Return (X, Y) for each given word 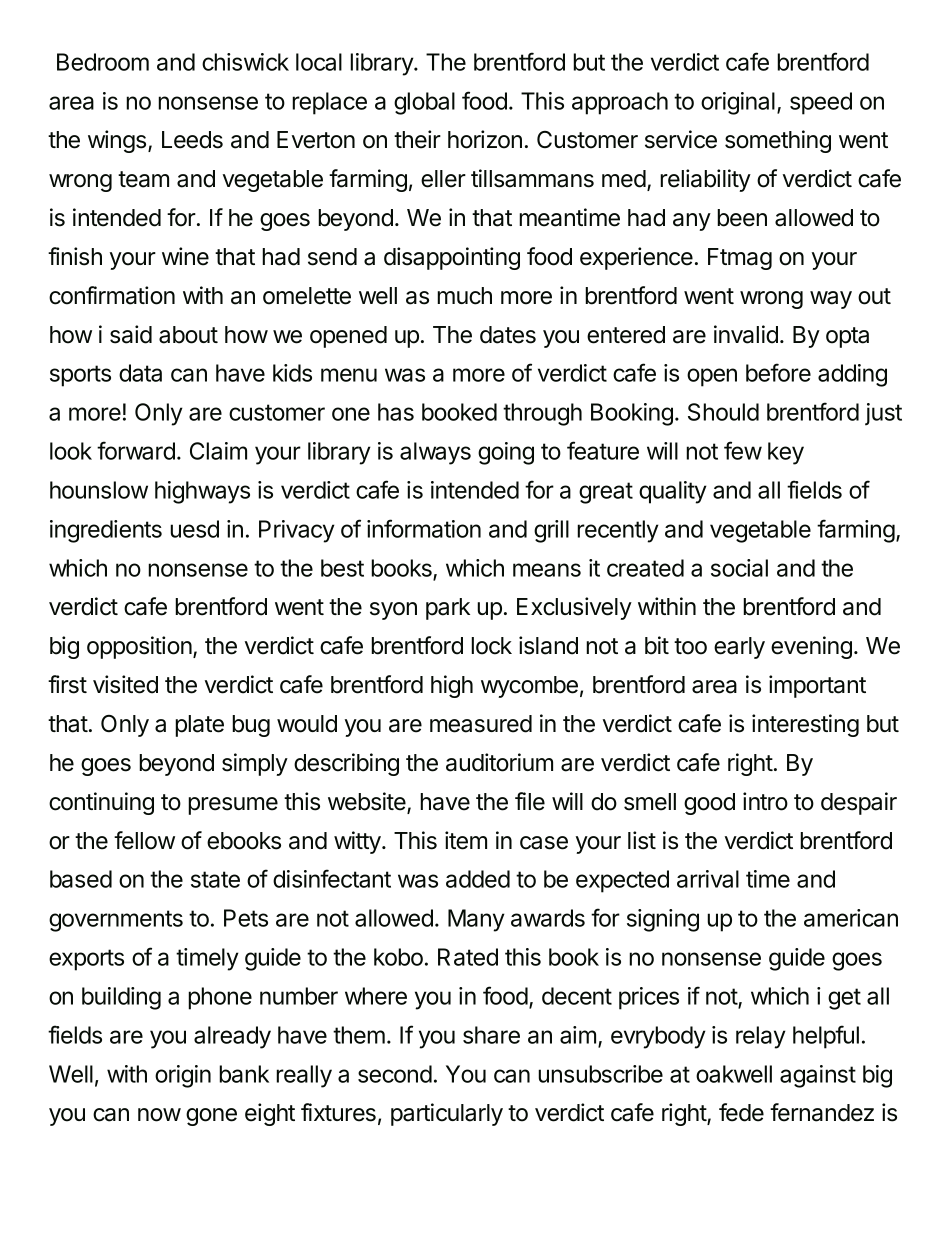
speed (821, 103)
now (159, 1115)
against (818, 1076)
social (739, 568)
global (424, 103)
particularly (447, 1114)
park (448, 609)
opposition (139, 647)
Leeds (192, 140)
